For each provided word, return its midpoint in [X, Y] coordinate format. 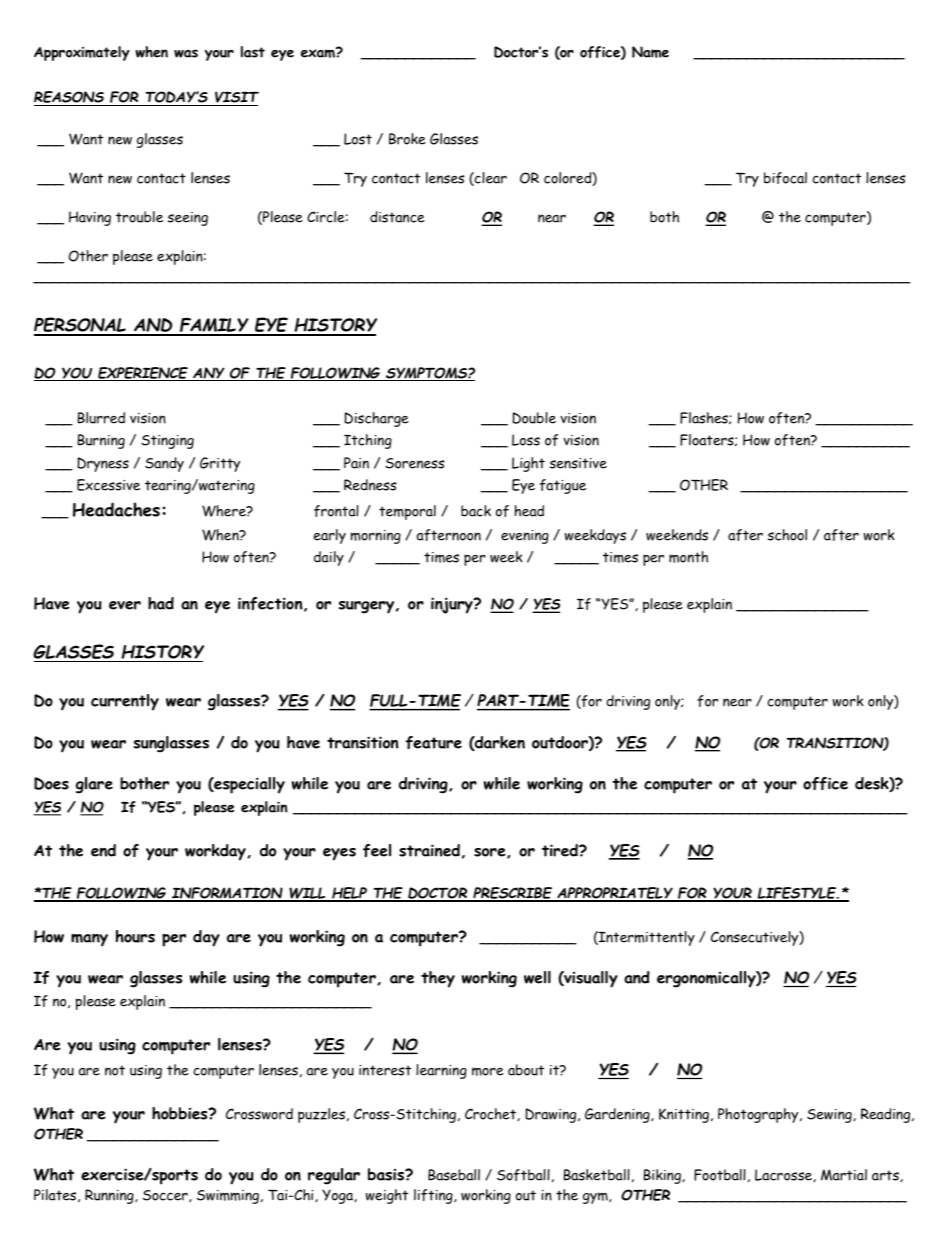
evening [525, 537]
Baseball [454, 1175]
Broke [407, 139]
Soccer [166, 1196]
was [186, 53]
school [787, 535]
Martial [844, 1175]
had [161, 603]
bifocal [785, 178]
